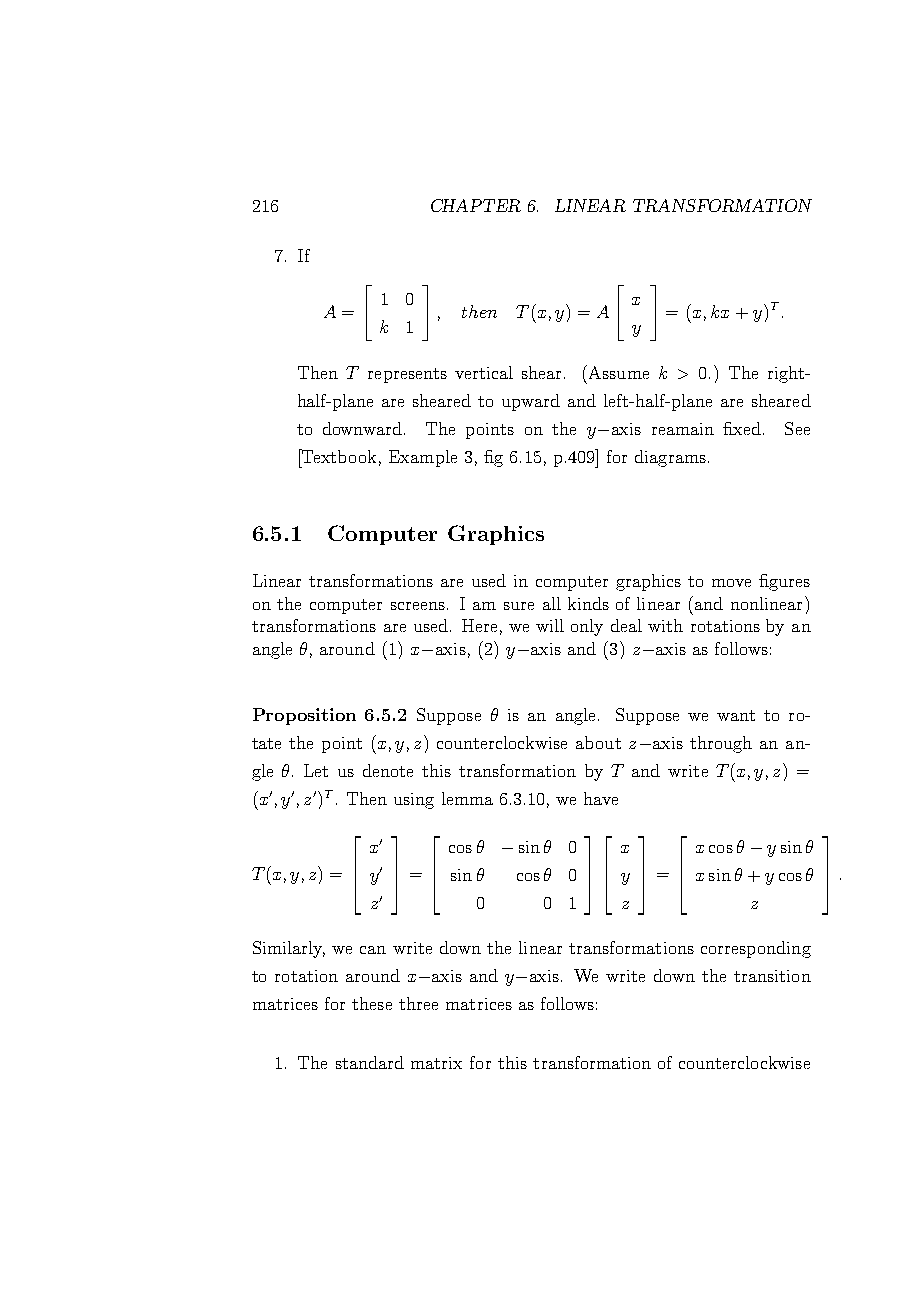 Image resolution: width=924 pixels, height=1308 pixels. What do you see at coordinates (619, 372) in the document?
I see `Assume` at bounding box center [619, 372].
